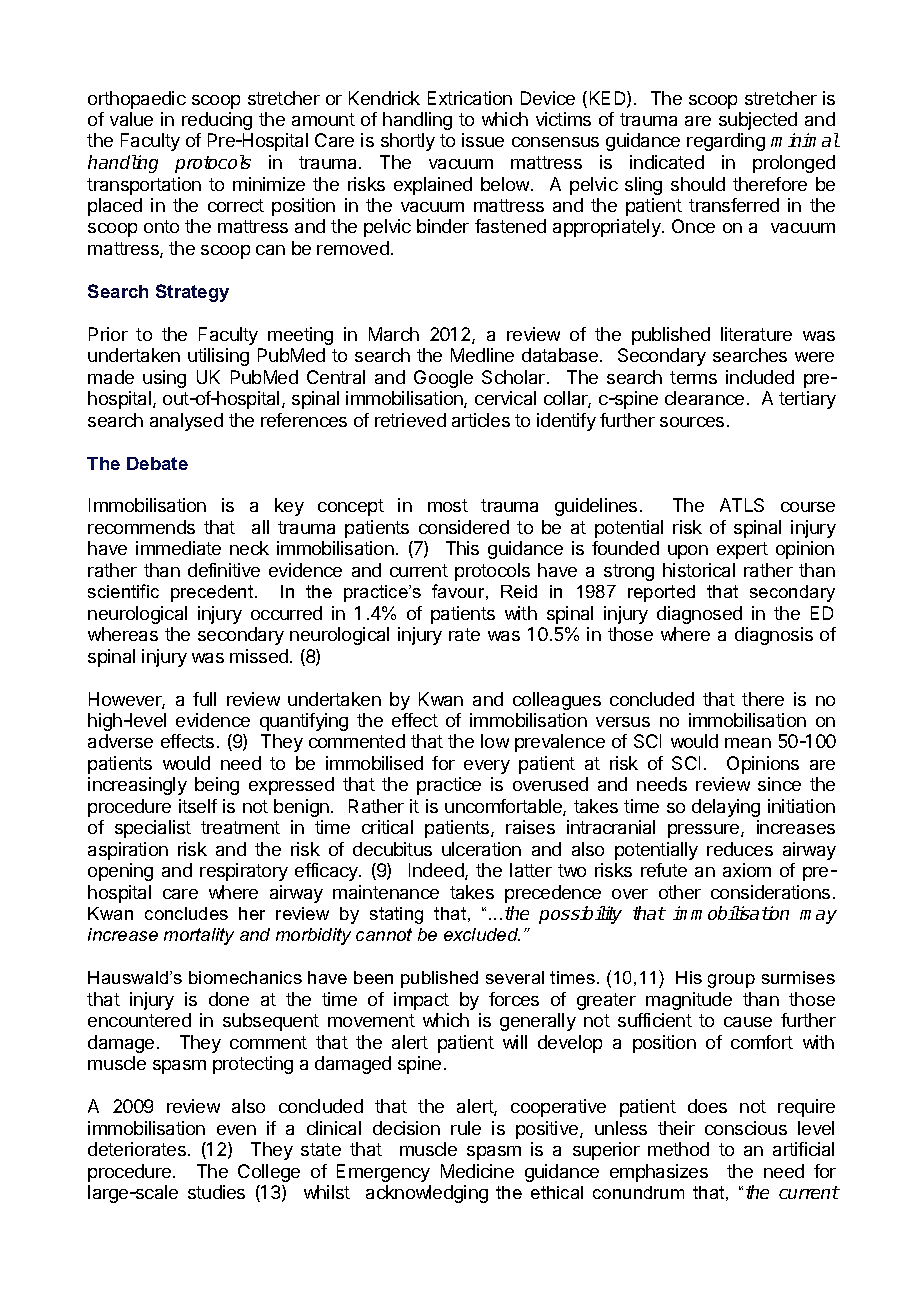  Describe the element at coordinates (186, 913) in the image. I see `concludes` at that location.
